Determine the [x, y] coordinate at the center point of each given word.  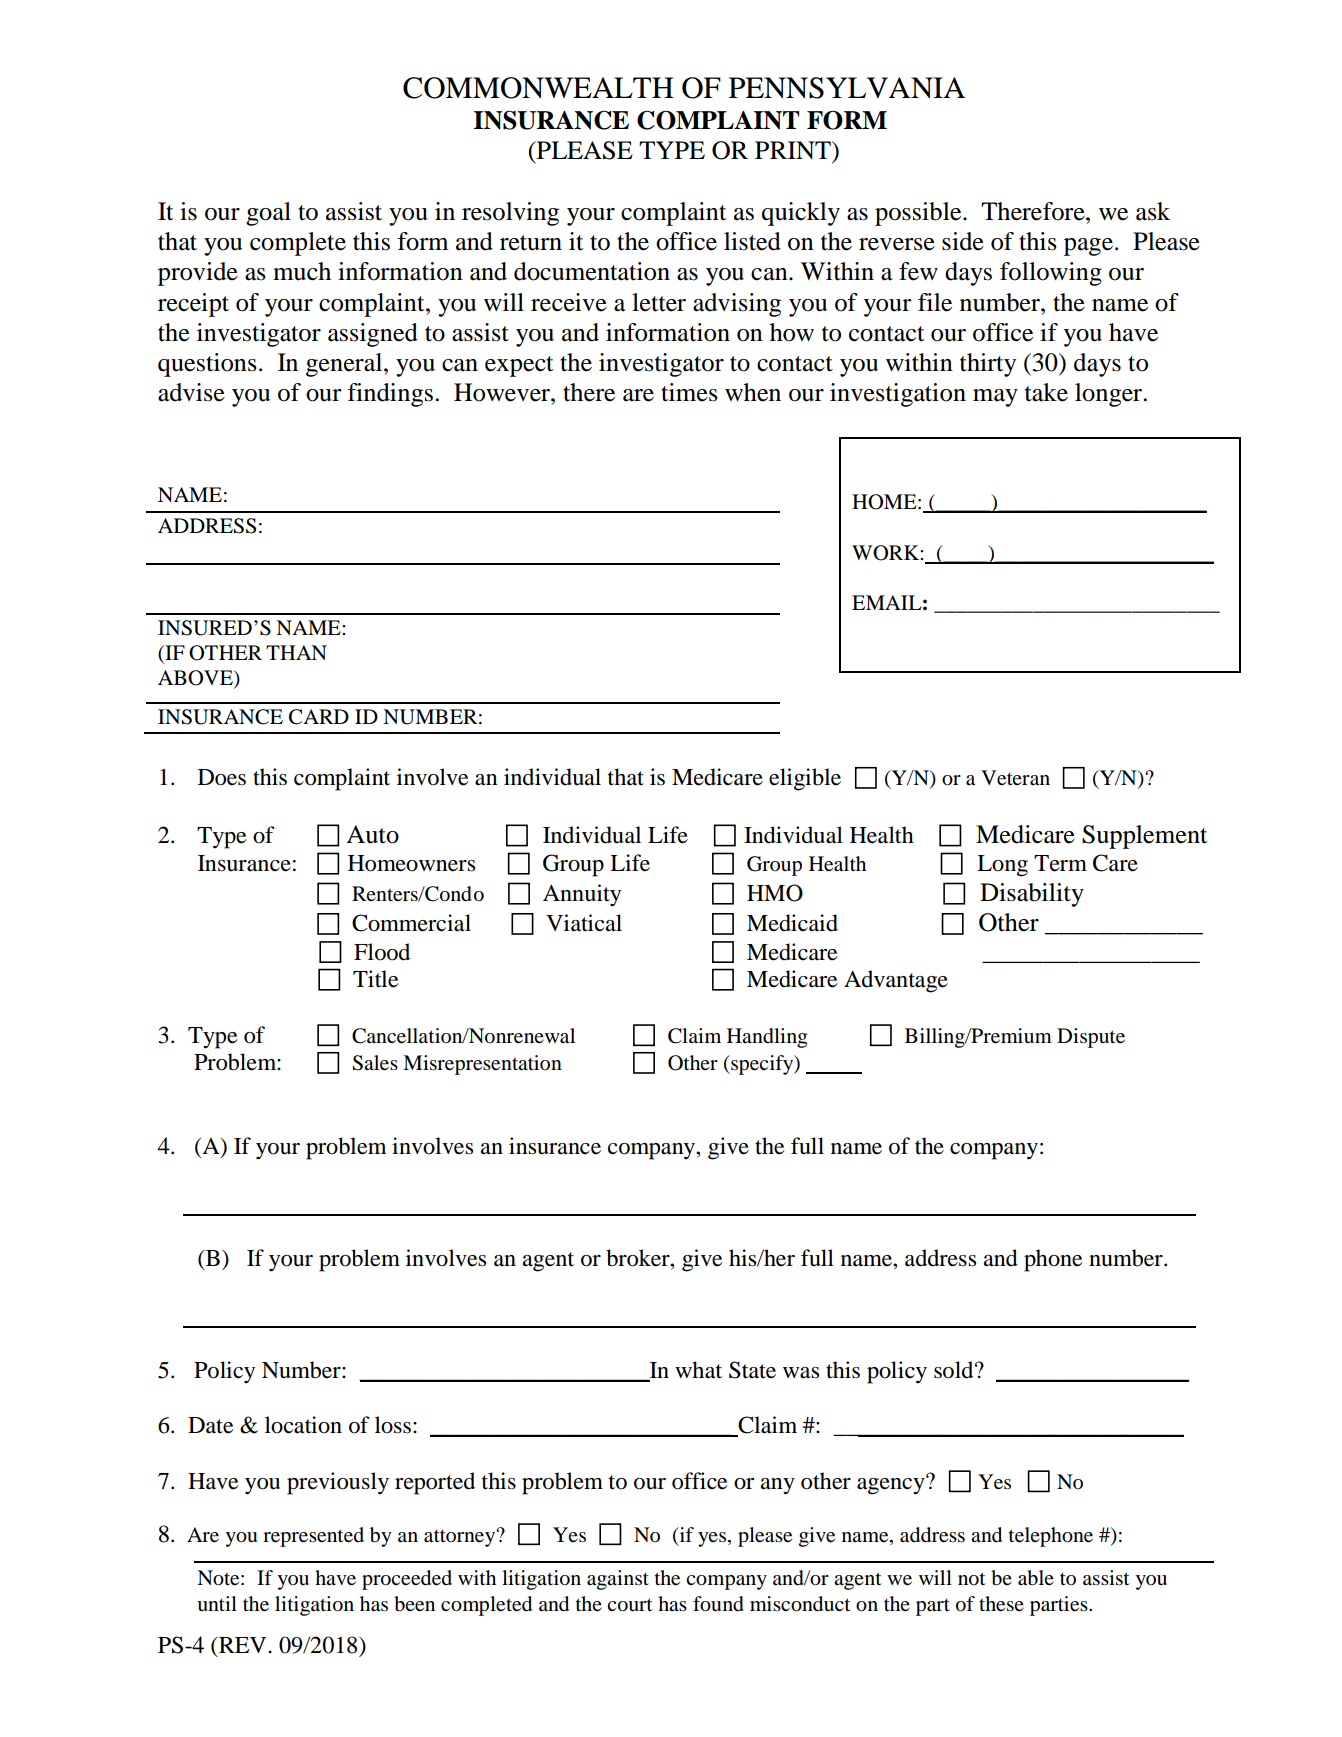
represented [313, 1537]
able [1036, 1578]
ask [1153, 211]
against [618, 1580]
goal [268, 214]
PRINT [794, 150]
